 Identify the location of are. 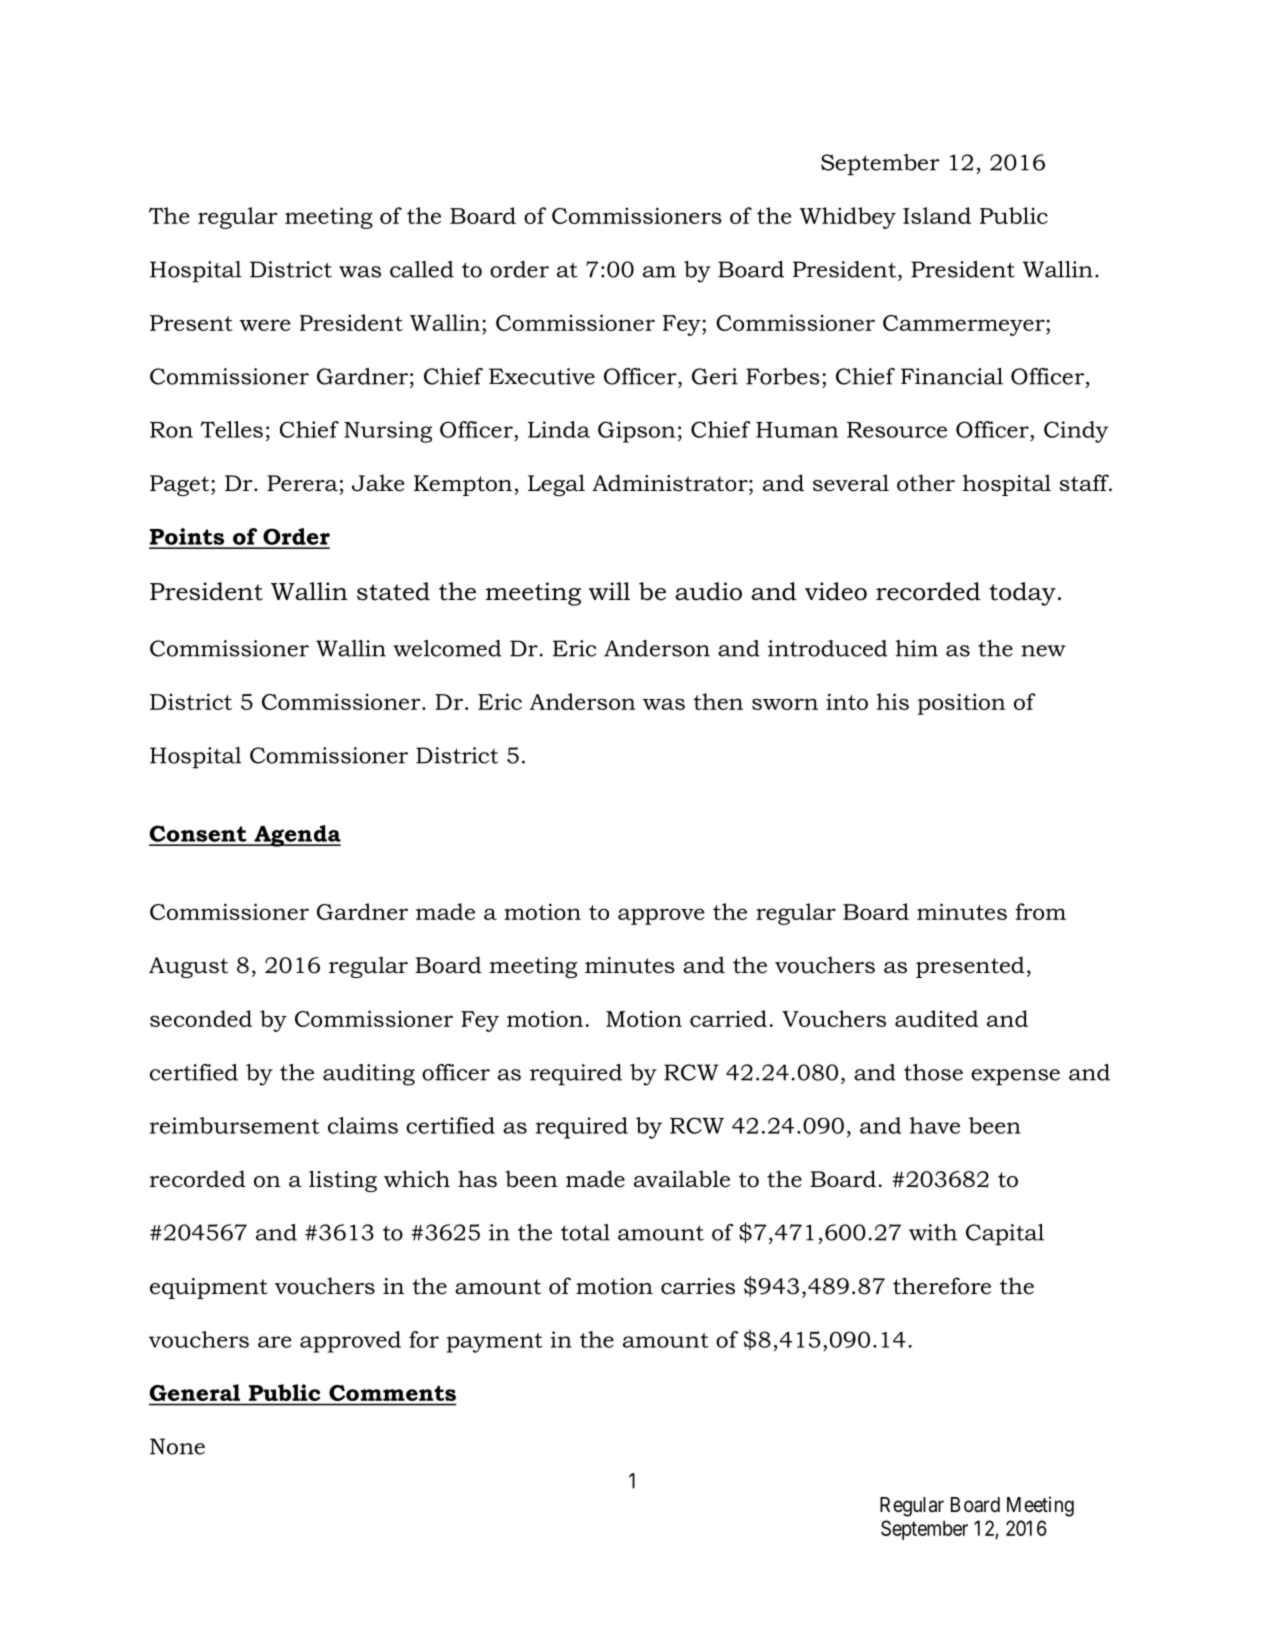
(275, 1342).
